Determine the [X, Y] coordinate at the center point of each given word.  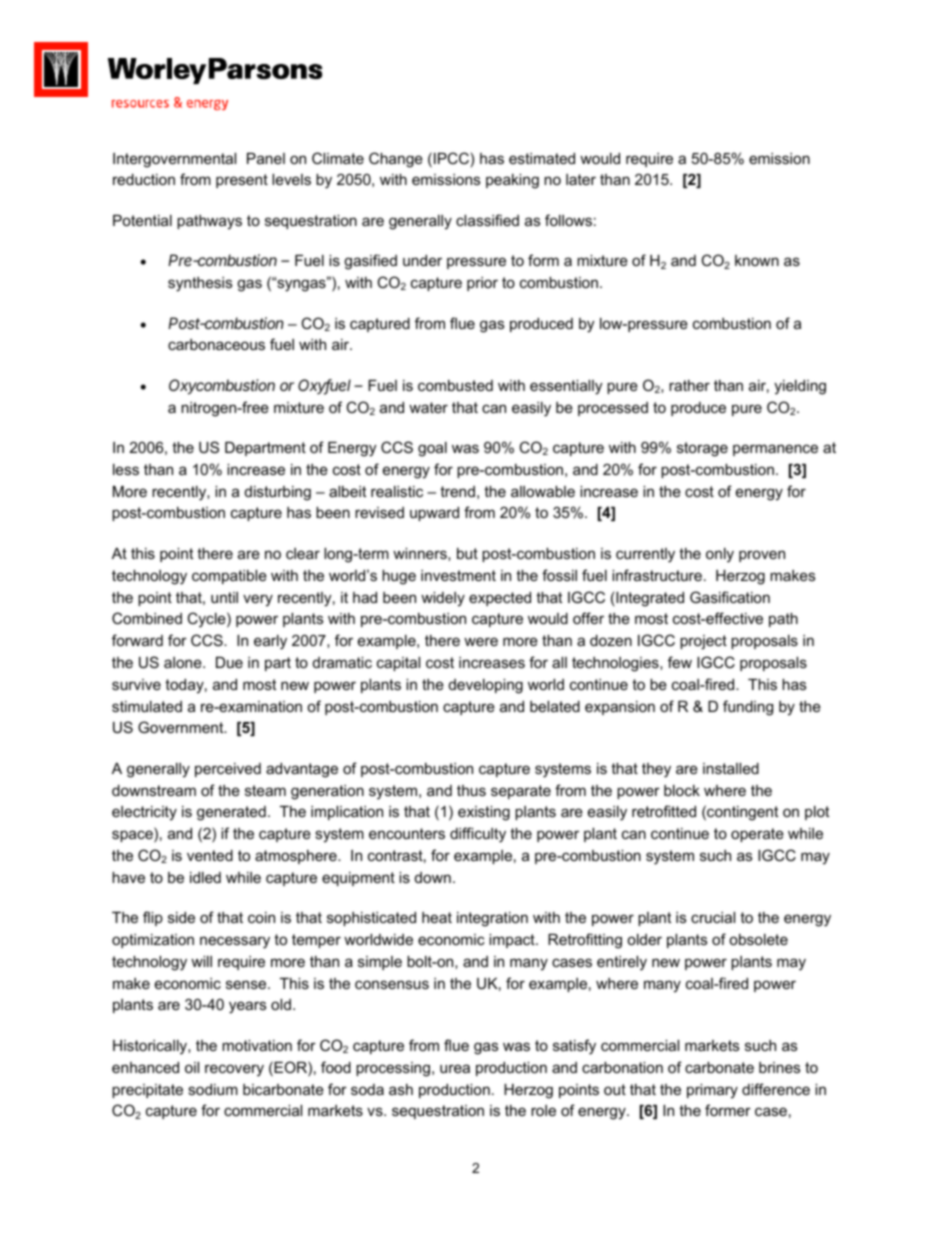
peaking [512, 181]
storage [702, 449]
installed [731, 768]
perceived [228, 770]
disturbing [278, 493]
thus [471, 790]
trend [457, 491]
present [242, 181]
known [757, 260]
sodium [213, 1089]
